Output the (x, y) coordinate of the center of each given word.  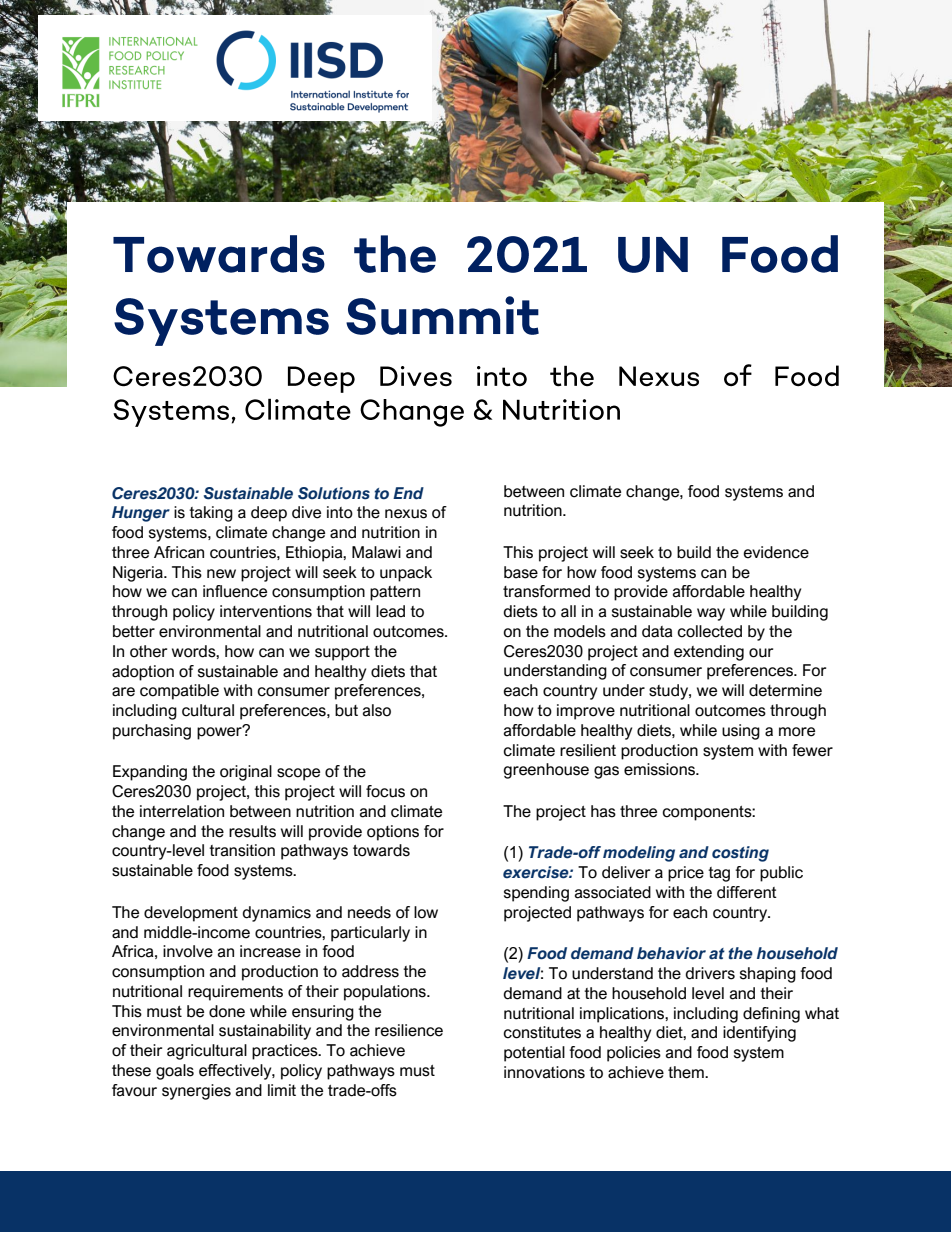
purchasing (152, 732)
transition (242, 850)
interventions (266, 611)
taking (211, 514)
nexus (406, 514)
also (377, 710)
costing (740, 854)
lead (390, 611)
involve (188, 951)
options (393, 833)
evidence (776, 552)
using (741, 732)
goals (175, 1072)
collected (709, 631)
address (370, 971)
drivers (710, 973)
